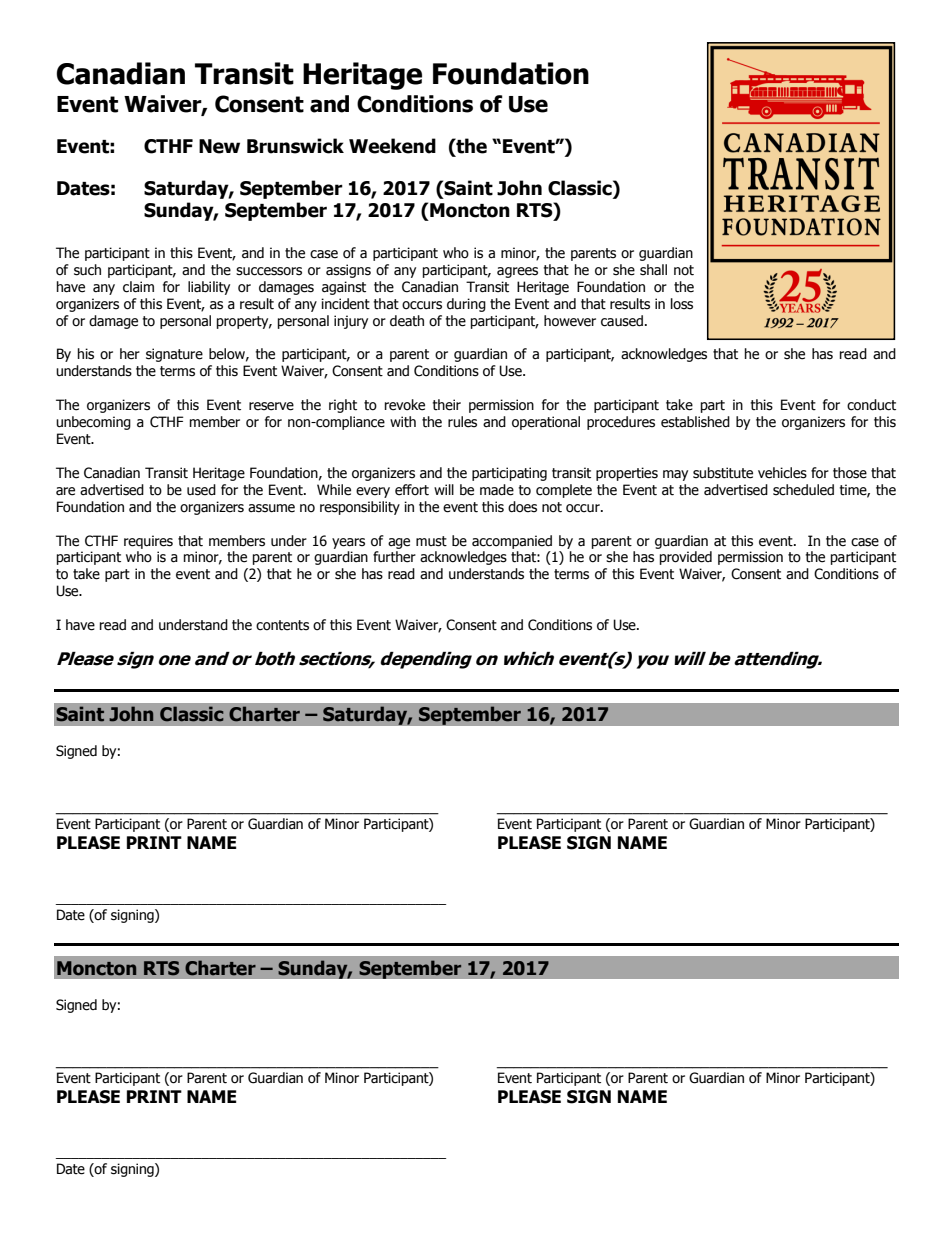  I want to click on further, so click(394, 557).
